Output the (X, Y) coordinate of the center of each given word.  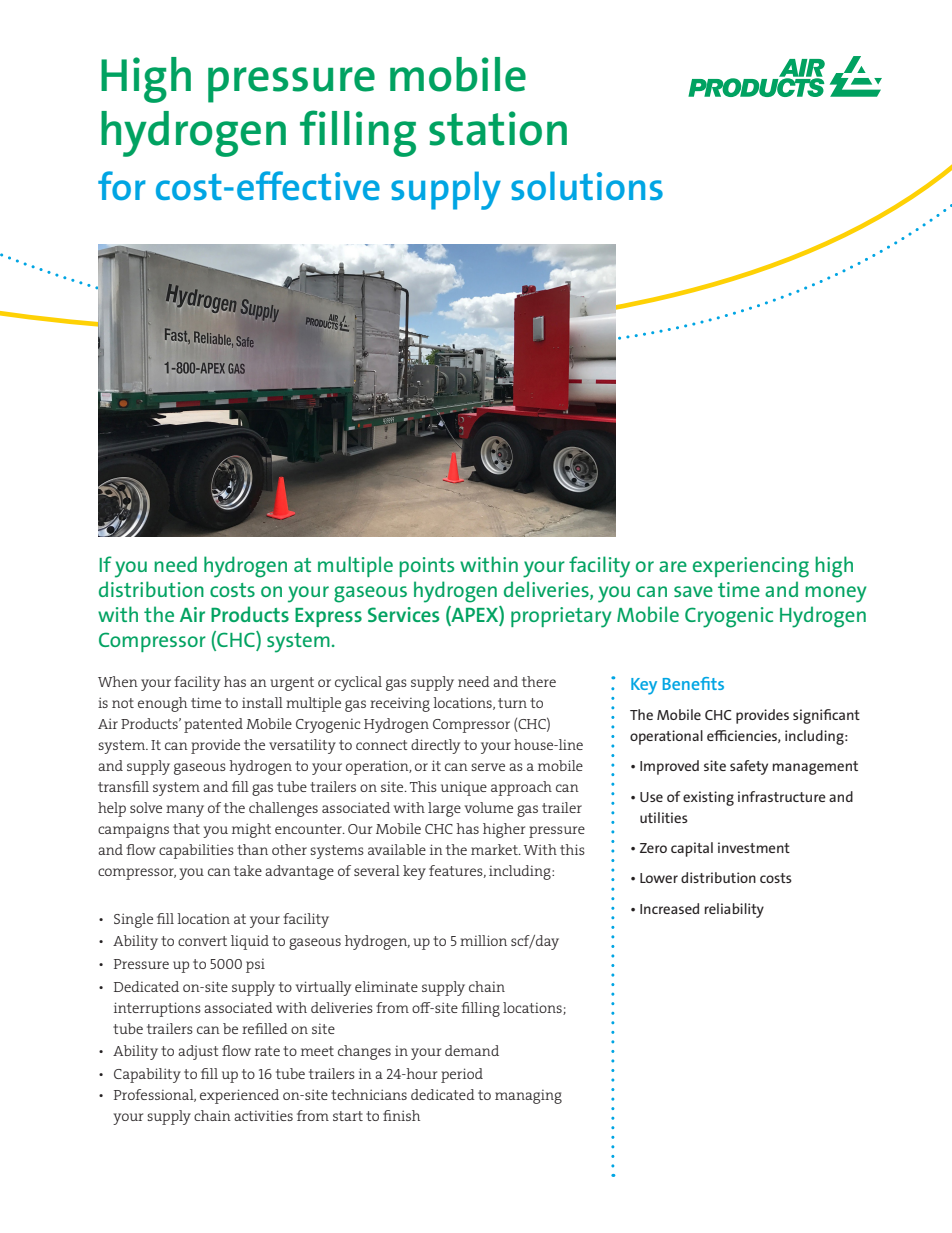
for (122, 186)
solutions (587, 186)
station (498, 128)
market (495, 849)
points (426, 567)
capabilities (196, 851)
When (118, 681)
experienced (239, 1096)
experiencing (751, 567)
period (462, 1075)
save (693, 591)
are (673, 566)
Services (403, 614)
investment (754, 847)
